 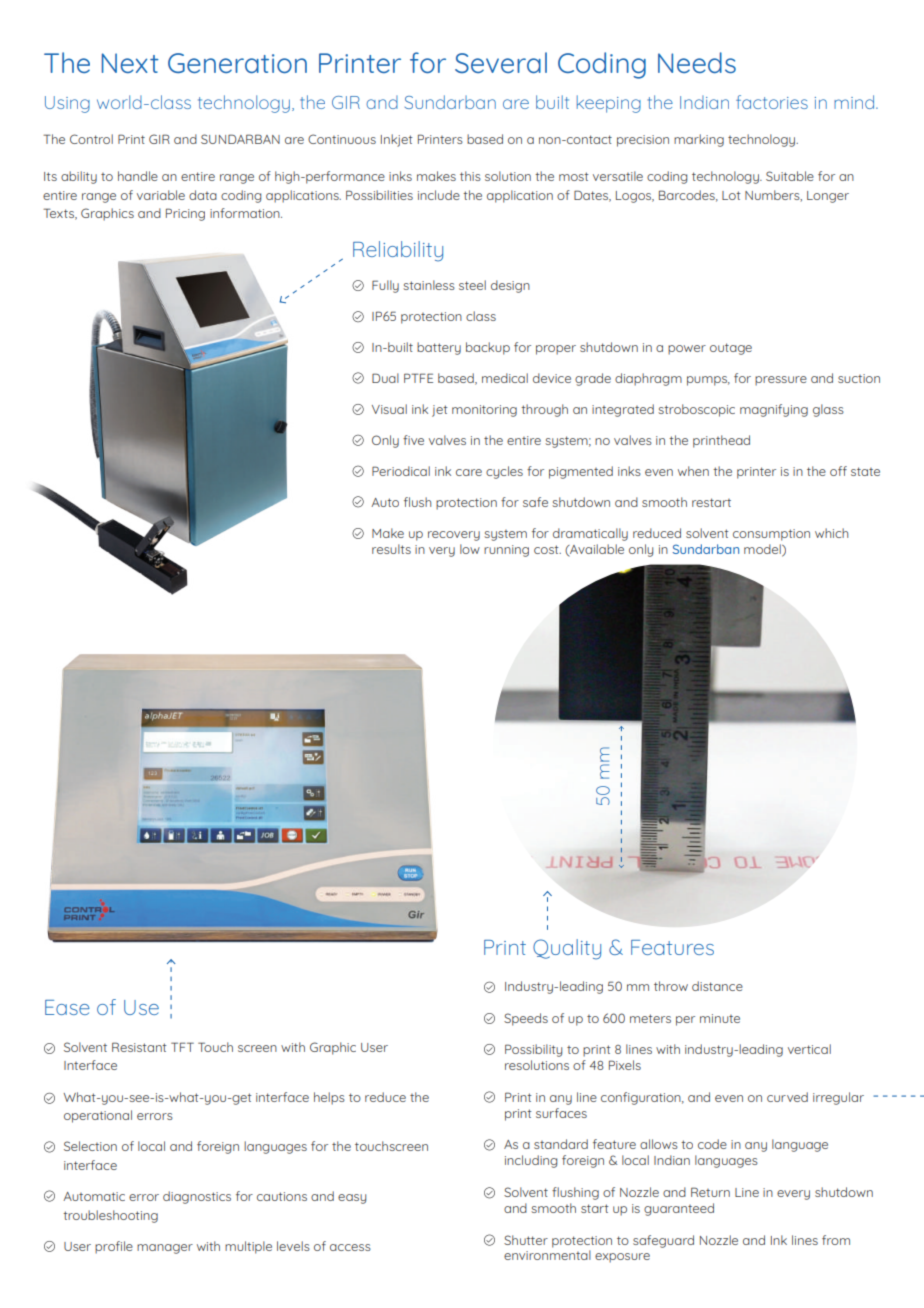 I want to click on factories, so click(x=772, y=102).
